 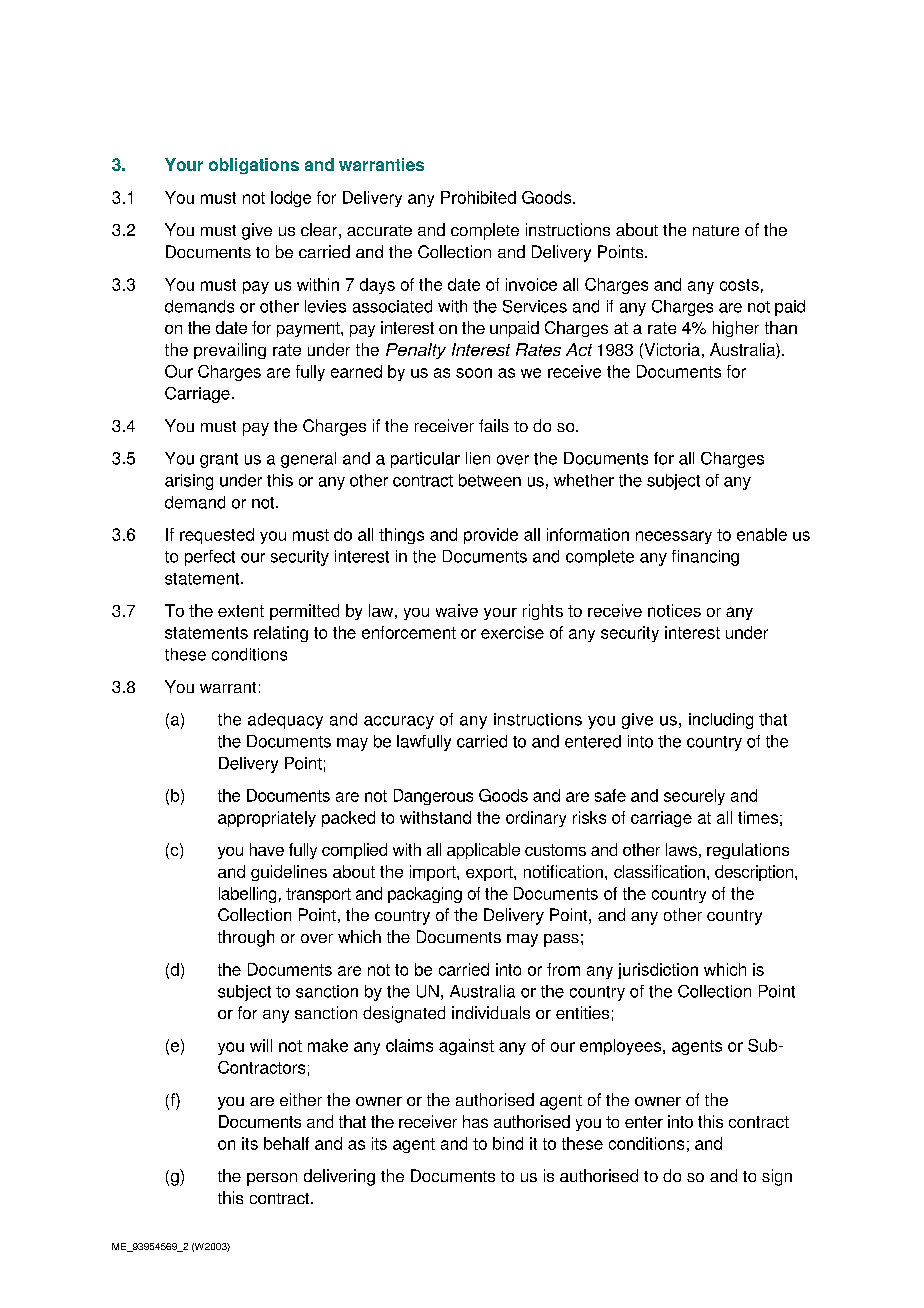 I want to click on lodge, so click(x=291, y=199).
